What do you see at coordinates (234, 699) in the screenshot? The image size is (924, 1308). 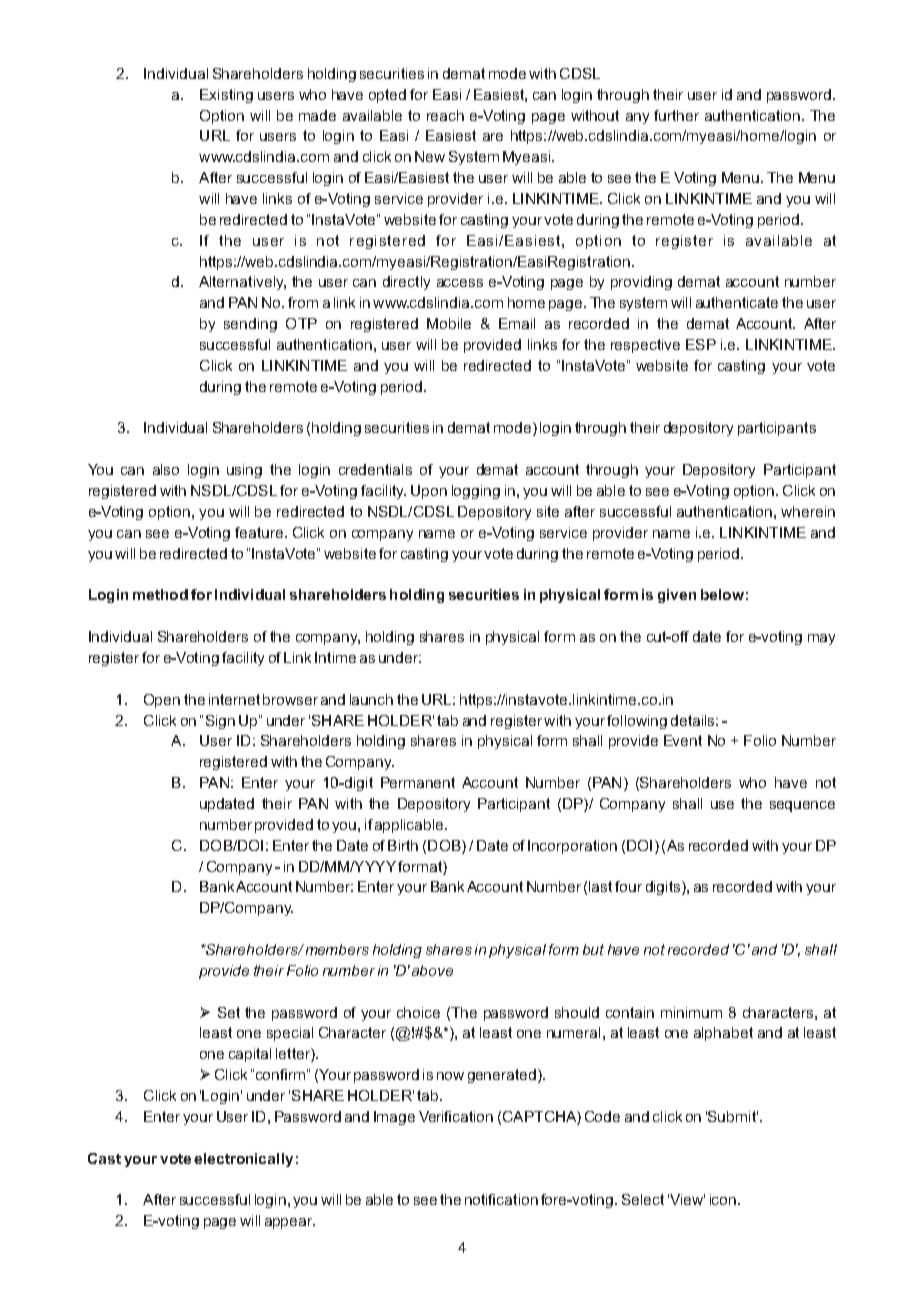 I see `internet` at bounding box center [234, 699].
